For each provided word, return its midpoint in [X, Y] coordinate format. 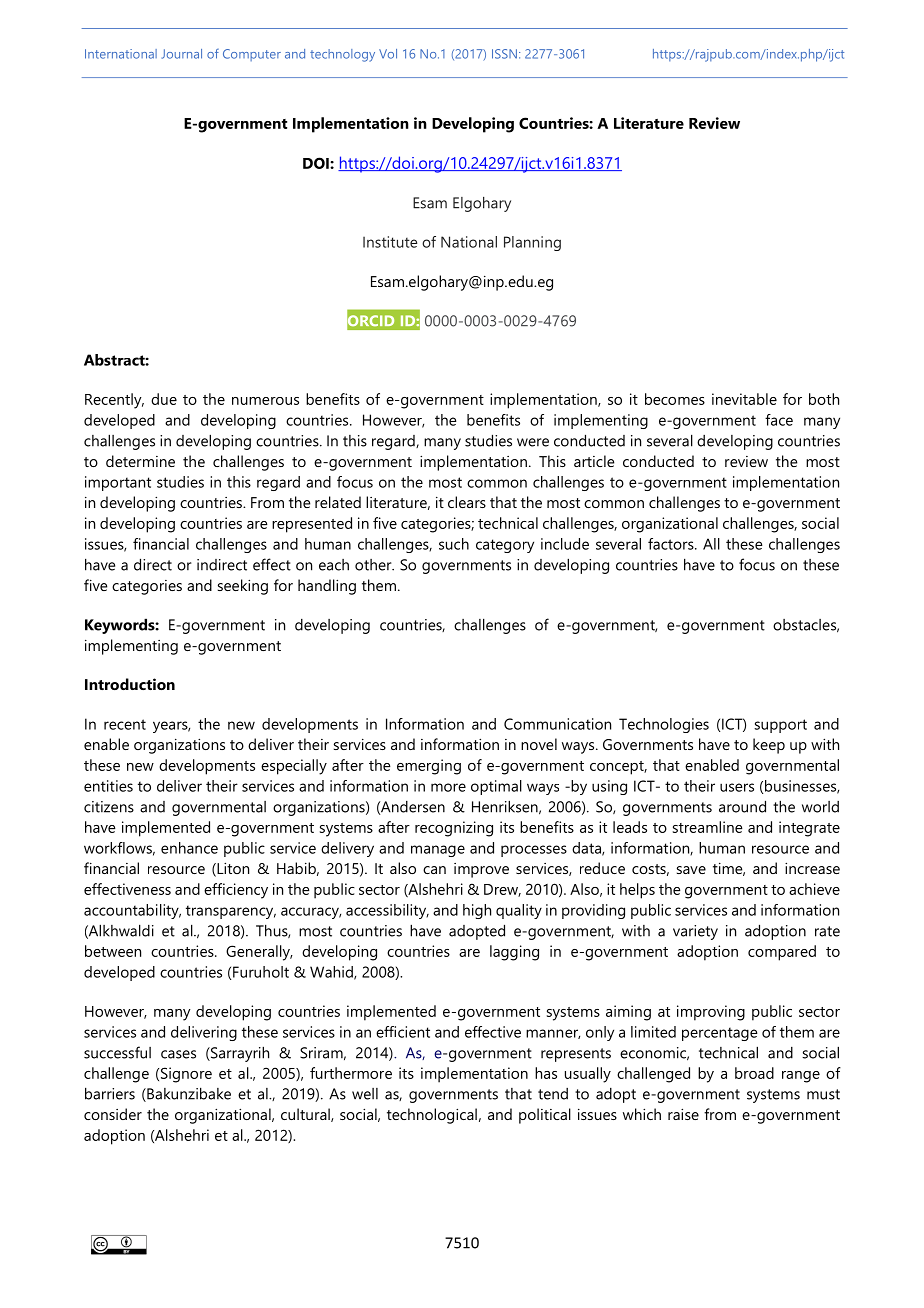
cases [178, 1054]
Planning [532, 243]
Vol [388, 54]
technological [432, 1116]
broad [754, 1073]
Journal [182, 54]
